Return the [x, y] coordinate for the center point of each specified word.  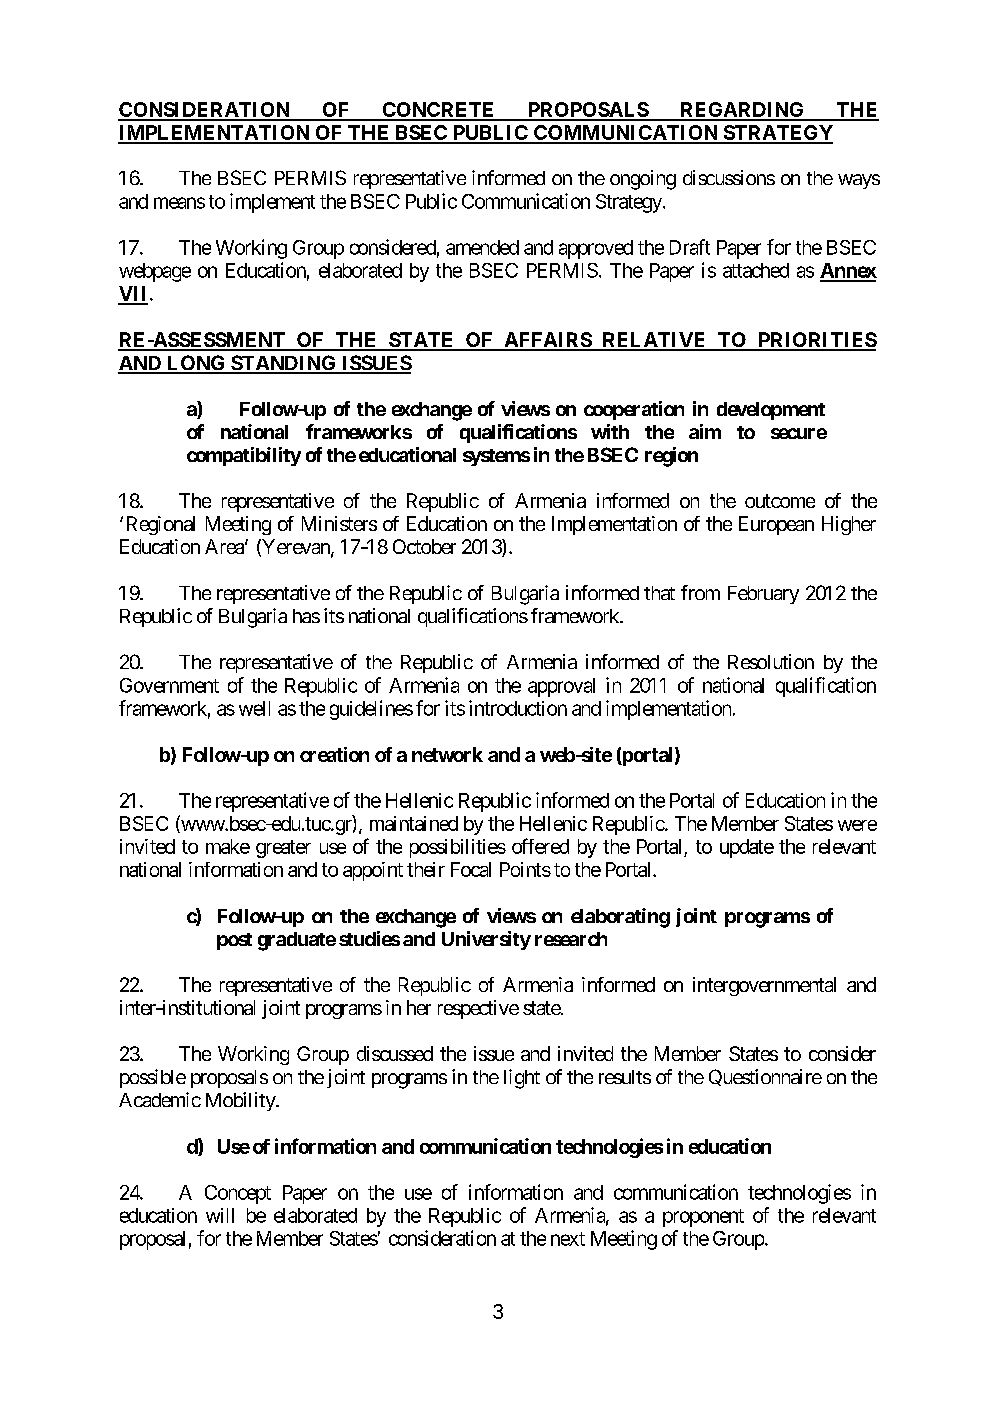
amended [482, 247]
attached [756, 270]
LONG [196, 364]
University [486, 940]
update [747, 848]
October [424, 546]
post [234, 941]
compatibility [244, 456]
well [254, 708]
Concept [238, 1194]
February [763, 595]
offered [540, 846]
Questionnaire [765, 1077]
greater [283, 849]
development [771, 411]
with [610, 431]
